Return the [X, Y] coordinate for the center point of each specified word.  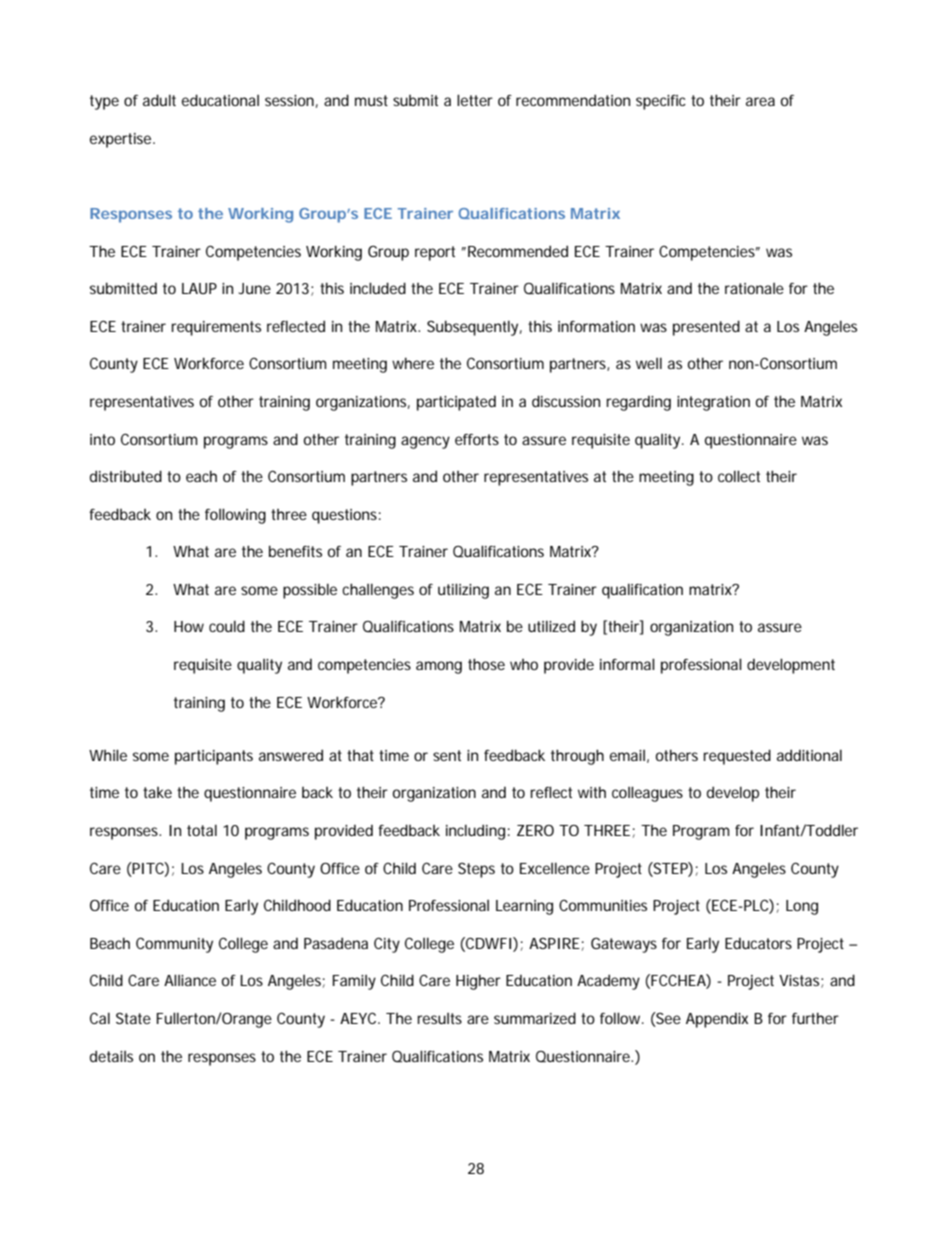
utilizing [463, 591]
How [189, 626]
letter [475, 100]
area [760, 101]
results [439, 1018]
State [133, 1018]
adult [159, 100]
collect [739, 476]
